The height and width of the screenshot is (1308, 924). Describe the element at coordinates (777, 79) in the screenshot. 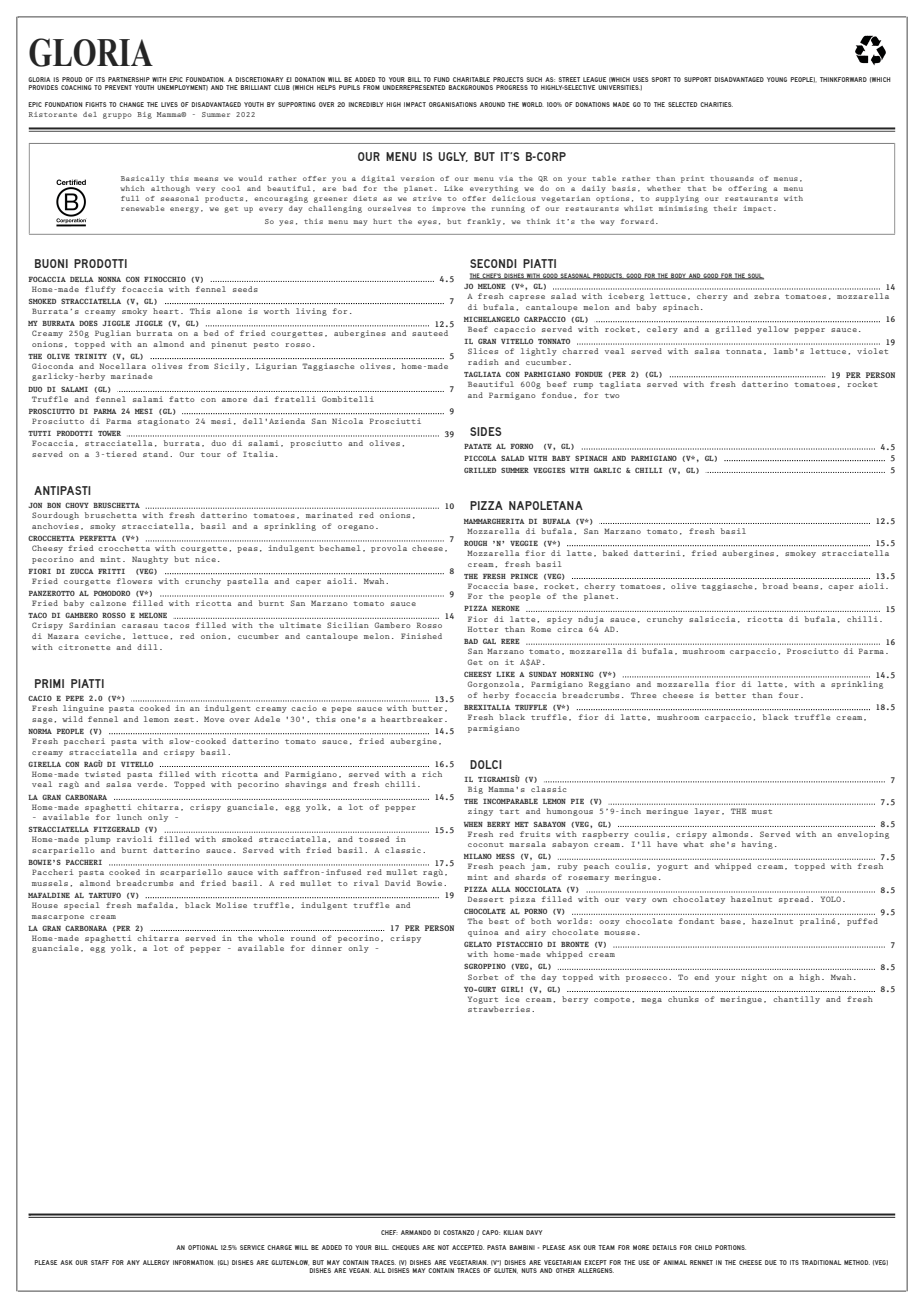

I see `YOUNG` at that location.
